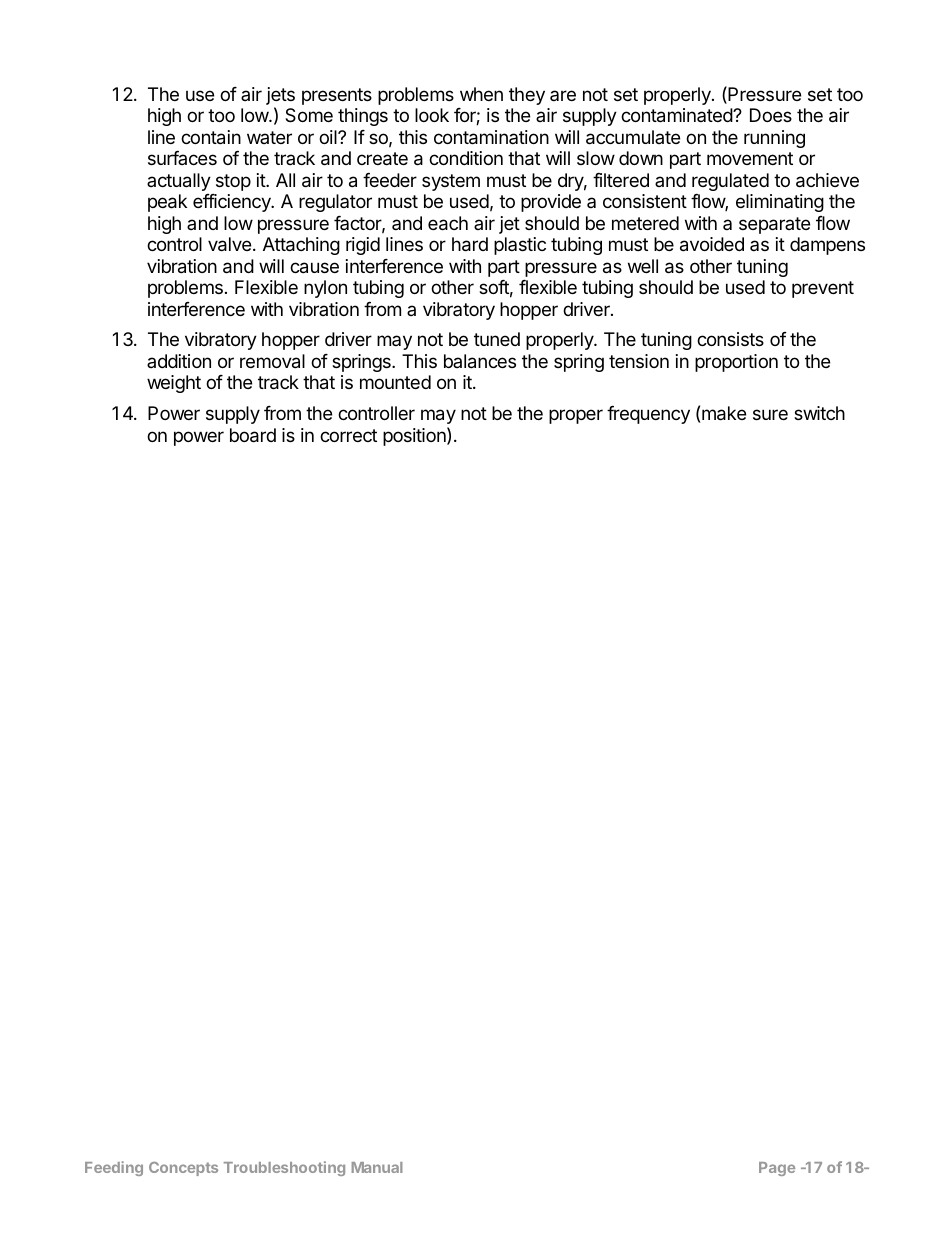 The width and height of the document is (952, 1233). What do you see at coordinates (771, 115) in the document?
I see `Does` at bounding box center [771, 115].
